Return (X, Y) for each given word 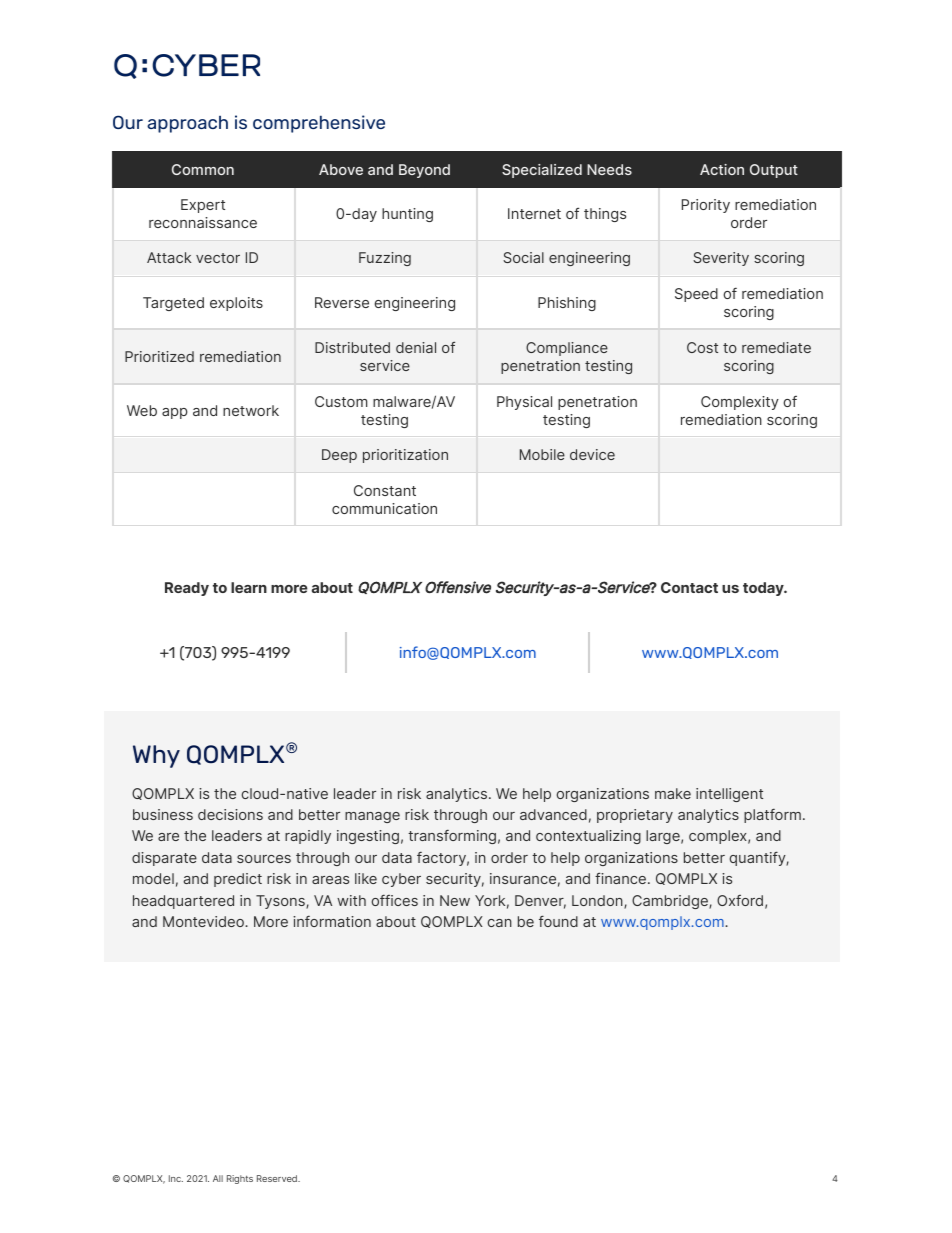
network (251, 410)
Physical (524, 403)
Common (203, 169)
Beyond (424, 171)
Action (722, 169)
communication (384, 508)
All (218, 1178)
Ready (187, 589)
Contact (689, 587)
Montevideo (204, 921)
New (455, 900)
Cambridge (671, 902)
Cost (702, 347)
